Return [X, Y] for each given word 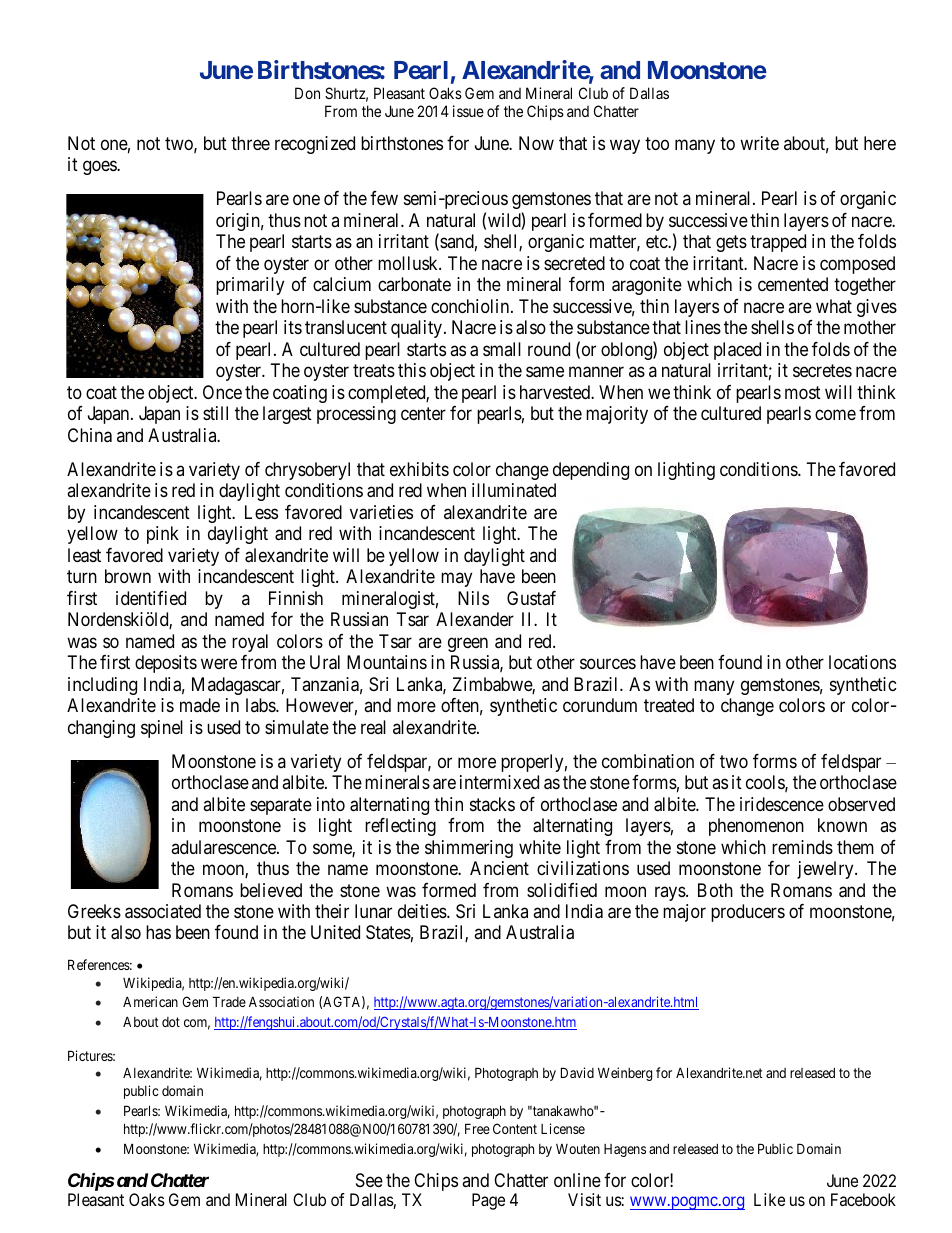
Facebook [863, 1199]
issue [468, 111]
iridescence [782, 804]
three [250, 143]
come [835, 415]
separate [281, 806]
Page [488, 1201]
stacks [492, 804]
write [759, 143]
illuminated [514, 490]
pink [163, 535]
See [369, 1180]
